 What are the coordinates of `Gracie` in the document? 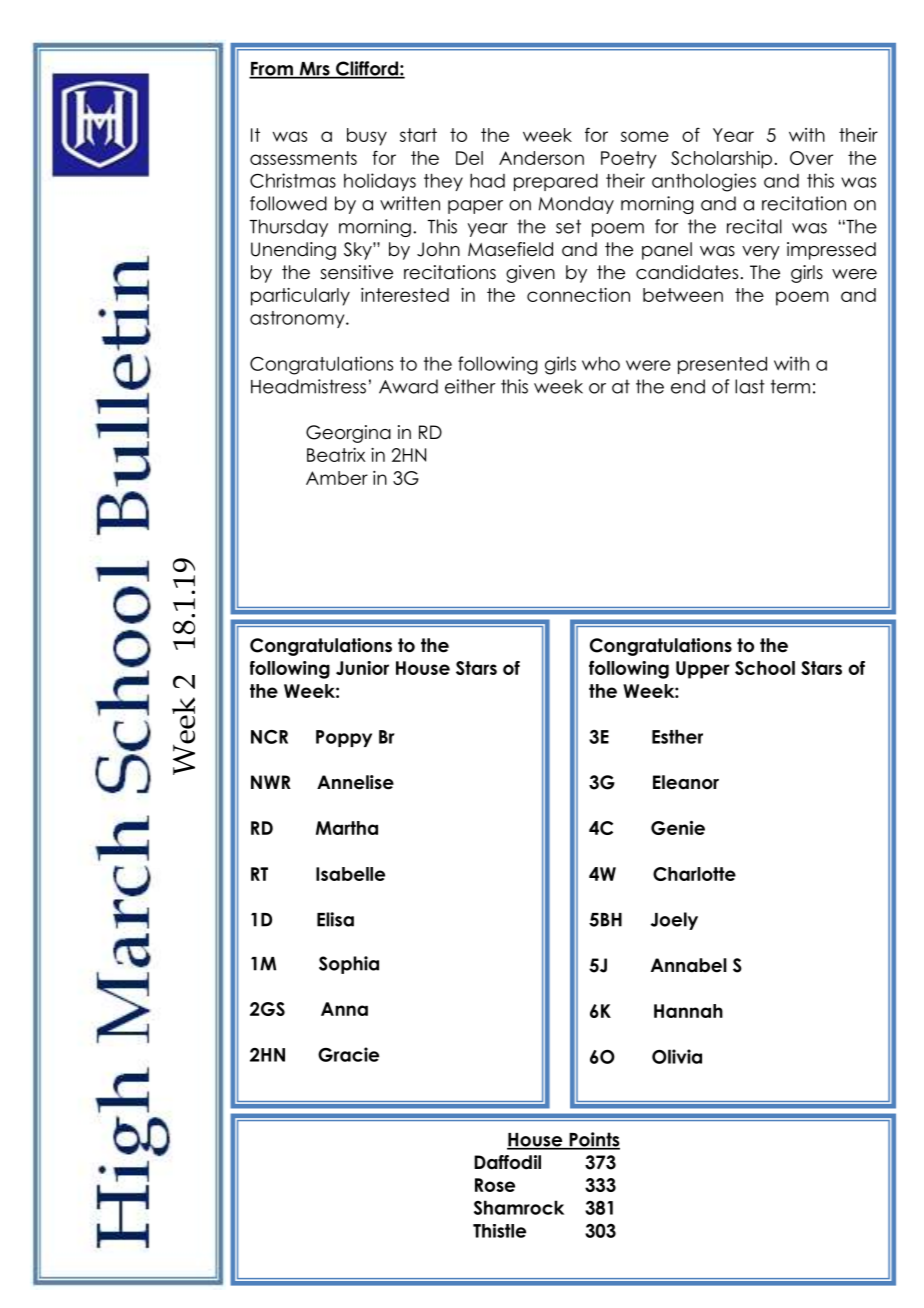 It's located at (348, 1054).
